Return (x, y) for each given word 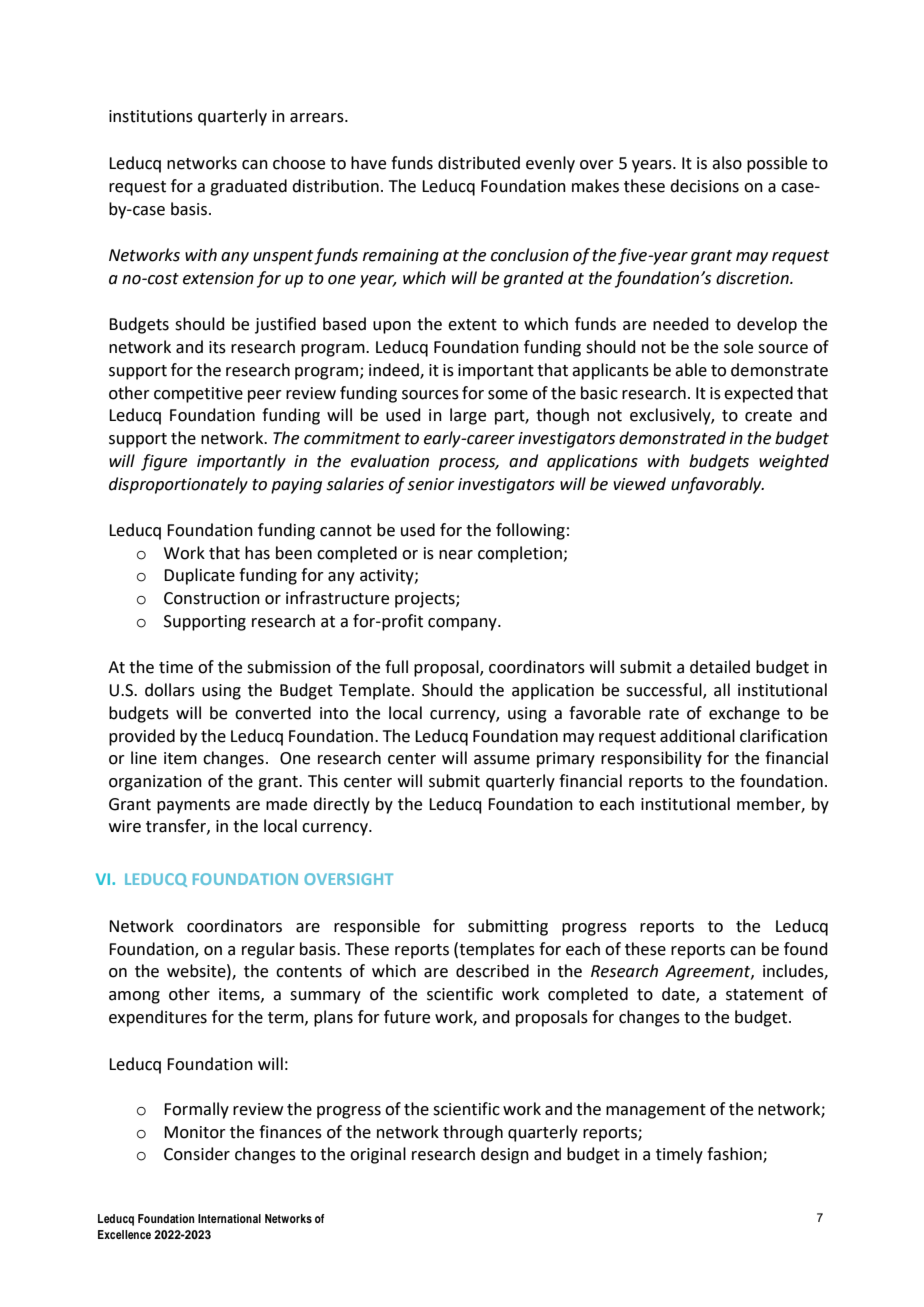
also (727, 163)
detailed (720, 667)
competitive (198, 395)
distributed (479, 163)
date (679, 995)
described (492, 971)
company (463, 624)
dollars (170, 690)
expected (758, 394)
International (229, 1218)
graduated (248, 187)
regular (268, 950)
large (468, 416)
